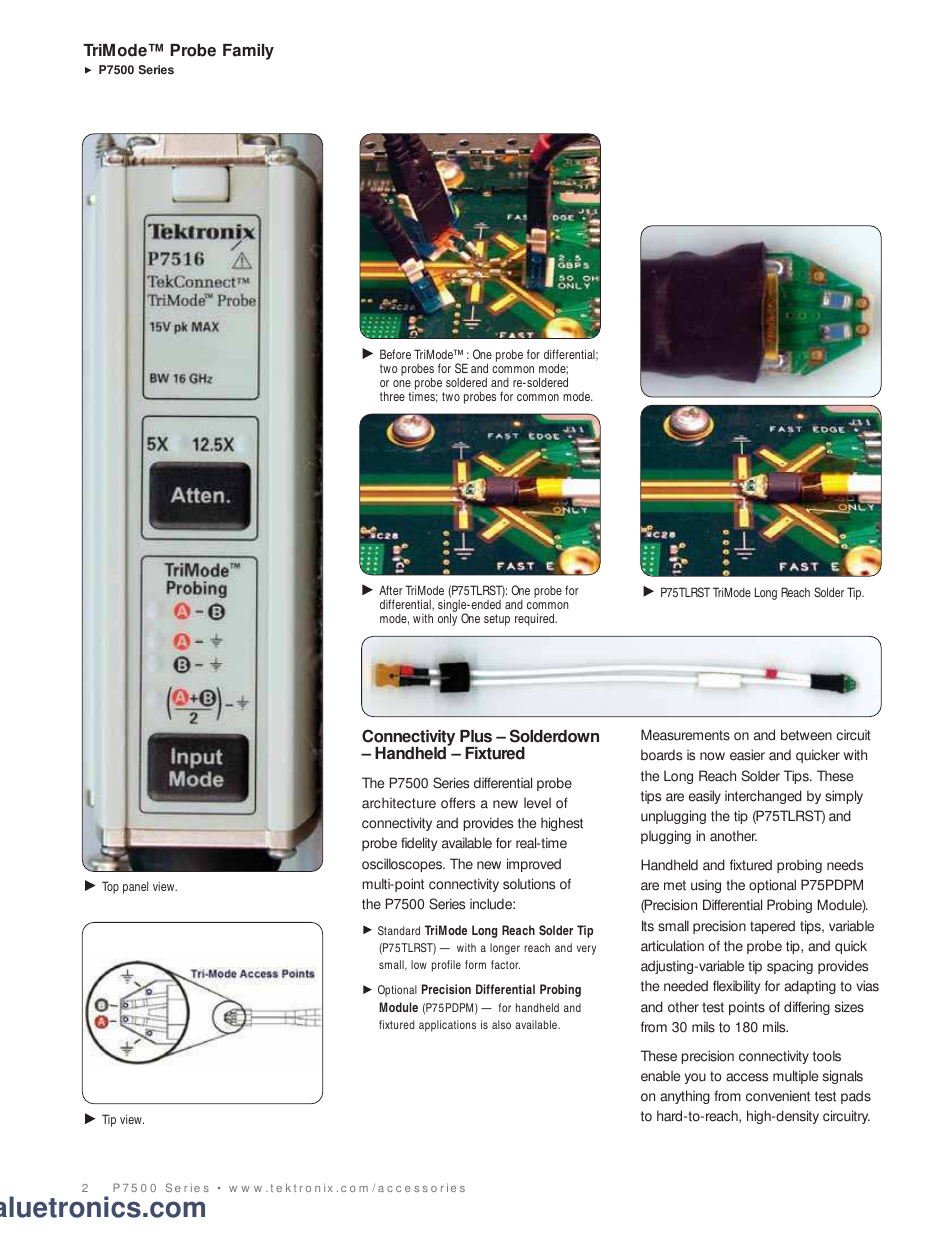 The image size is (952, 1233). Describe the element at coordinates (476, 736) in the screenshot. I see `Plus` at that location.
